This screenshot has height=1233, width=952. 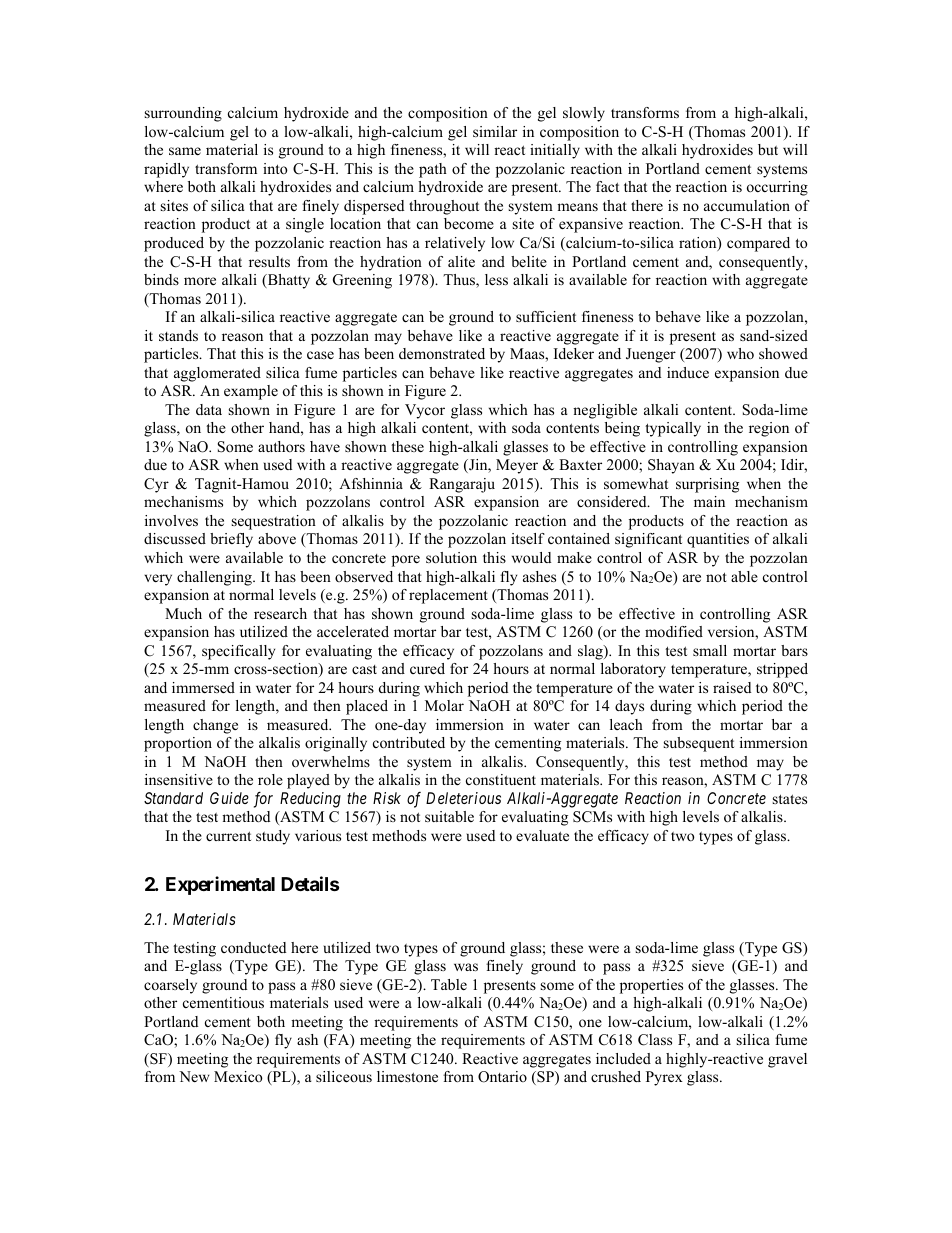 What do you see at coordinates (699, 744) in the screenshot?
I see `subsequent` at bounding box center [699, 744].
